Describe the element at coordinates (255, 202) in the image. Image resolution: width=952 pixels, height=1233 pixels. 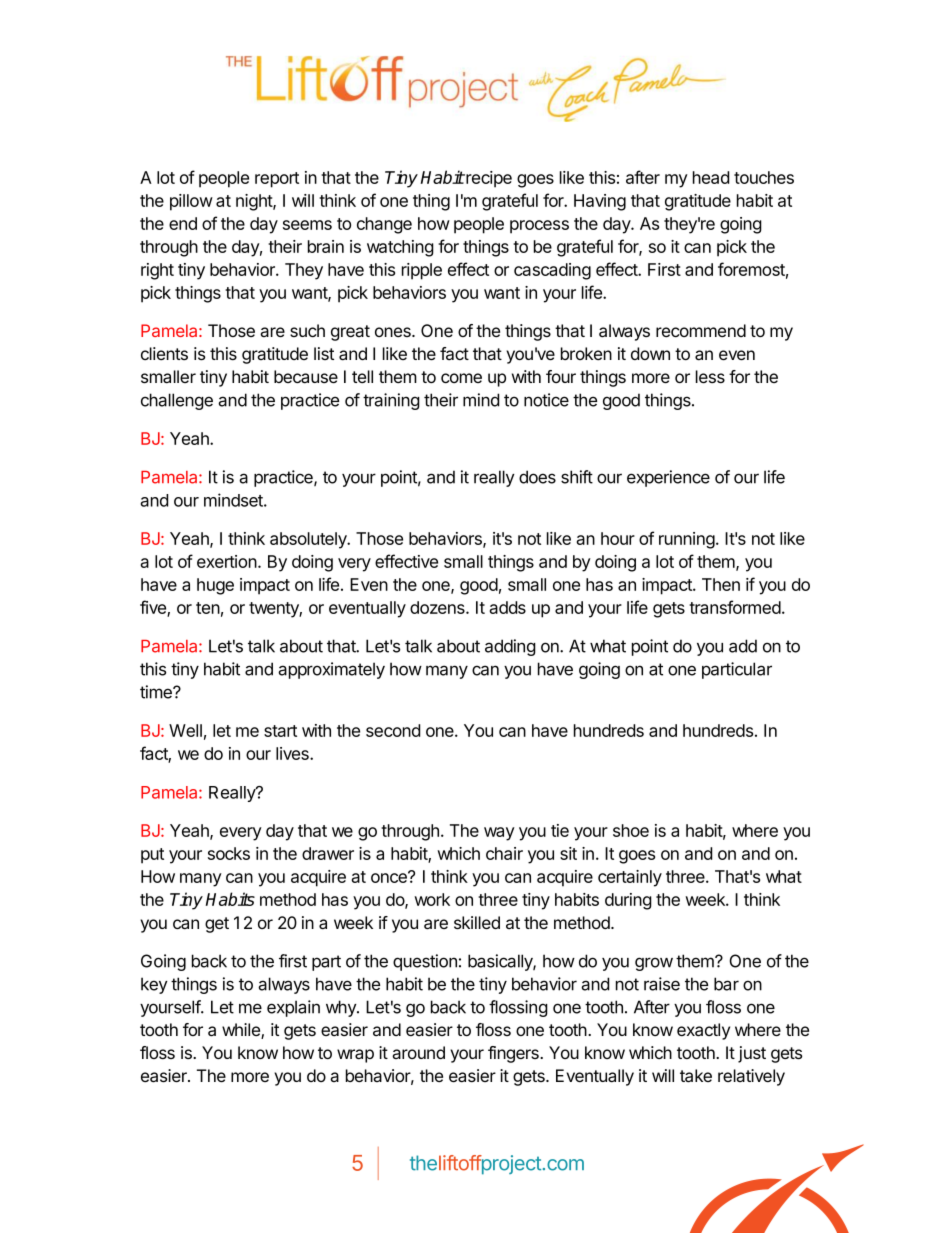
I see `night` at that location.
